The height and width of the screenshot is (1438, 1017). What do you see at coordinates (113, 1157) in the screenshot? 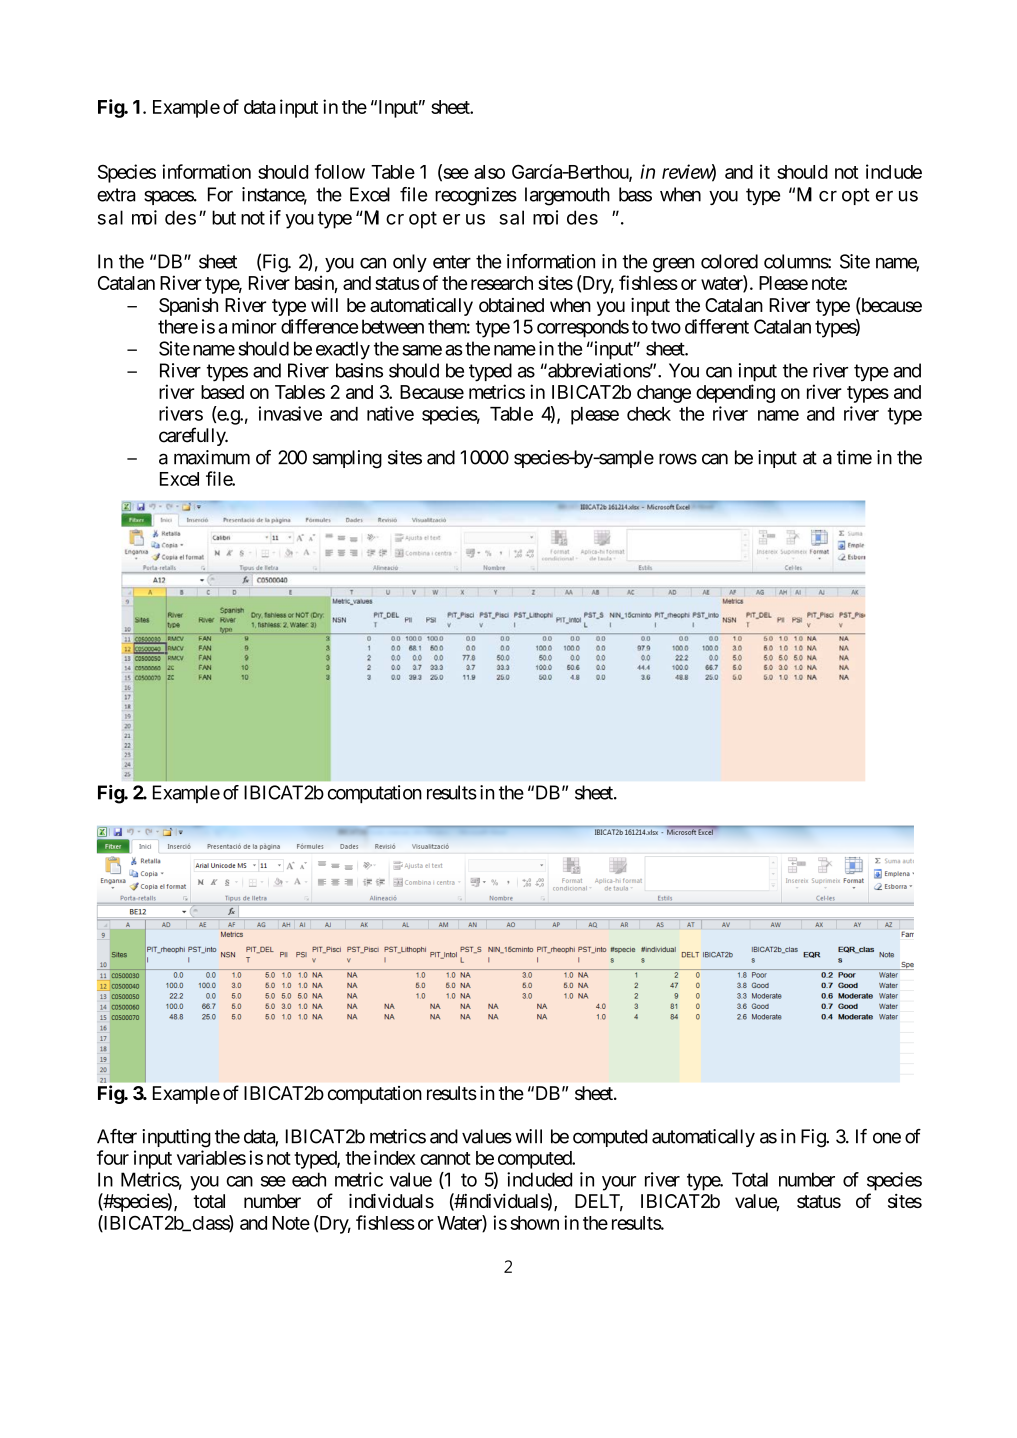
I see `four` at bounding box center [113, 1157].
